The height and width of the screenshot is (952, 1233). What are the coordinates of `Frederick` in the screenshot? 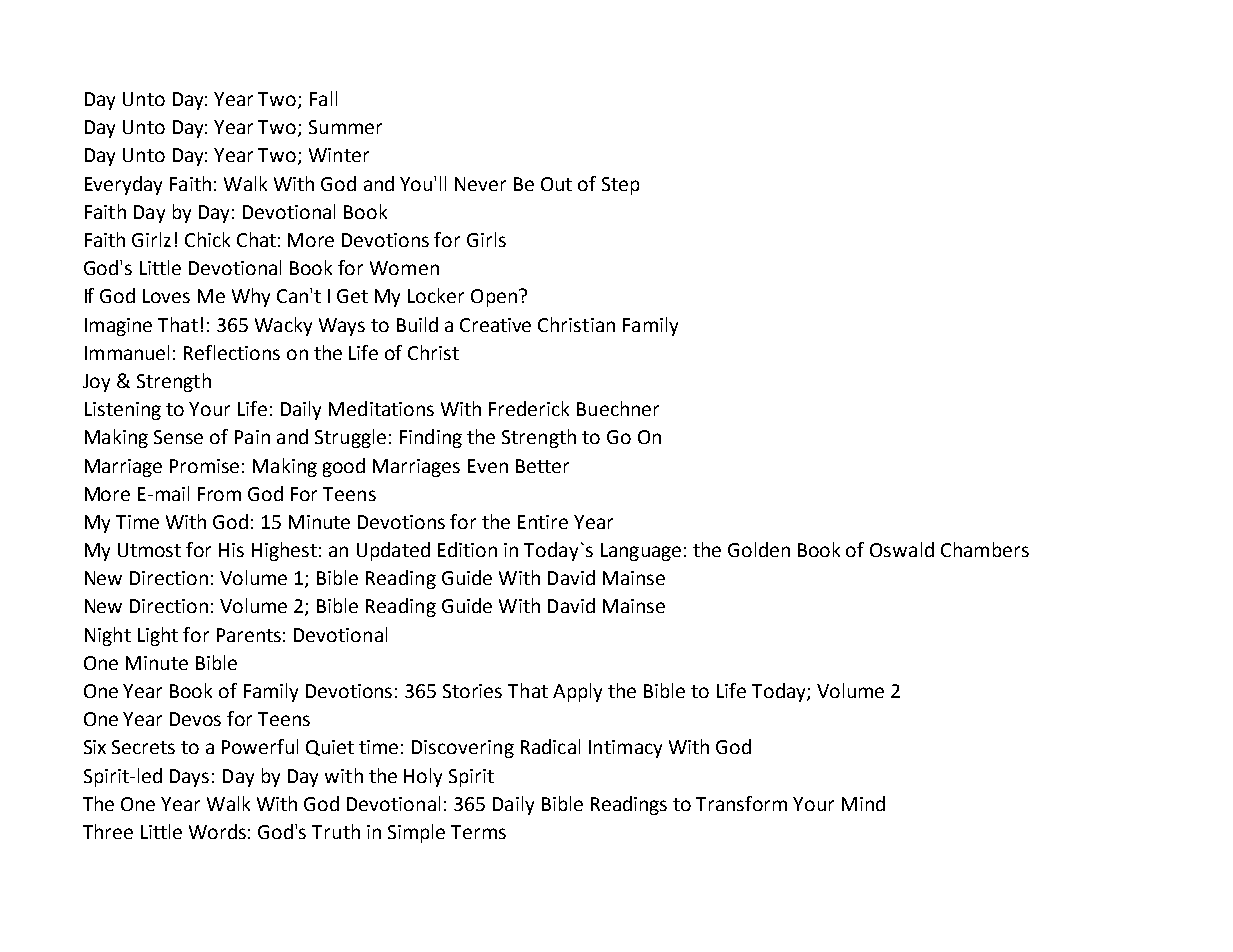 It's located at (529, 408).
